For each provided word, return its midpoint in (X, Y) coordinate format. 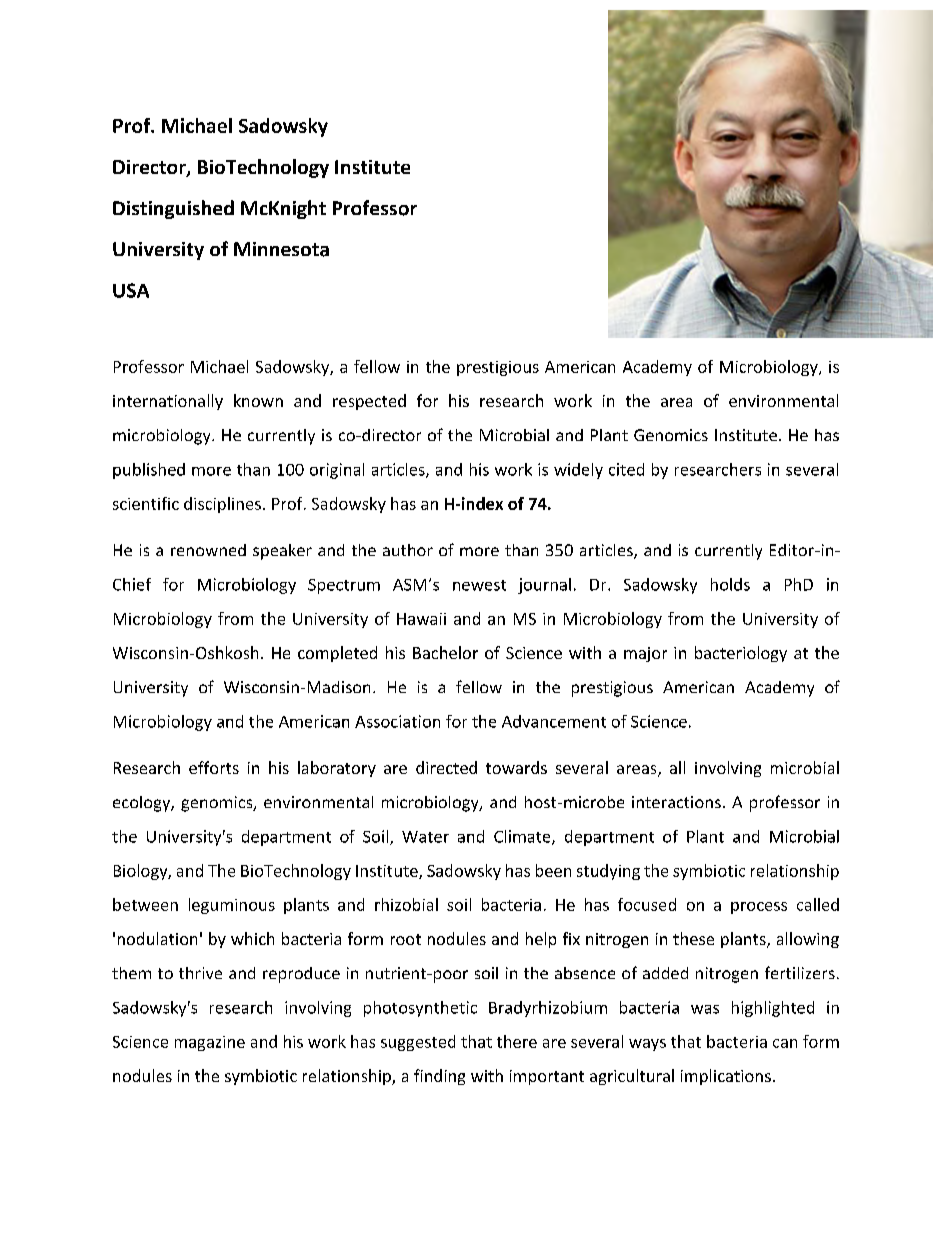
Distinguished (173, 209)
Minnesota (281, 249)
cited (626, 469)
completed (337, 654)
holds (730, 584)
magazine (210, 1043)
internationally (168, 402)
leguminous (232, 906)
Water (425, 837)
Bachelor (445, 652)
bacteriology (741, 654)
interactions (676, 802)
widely (578, 471)
